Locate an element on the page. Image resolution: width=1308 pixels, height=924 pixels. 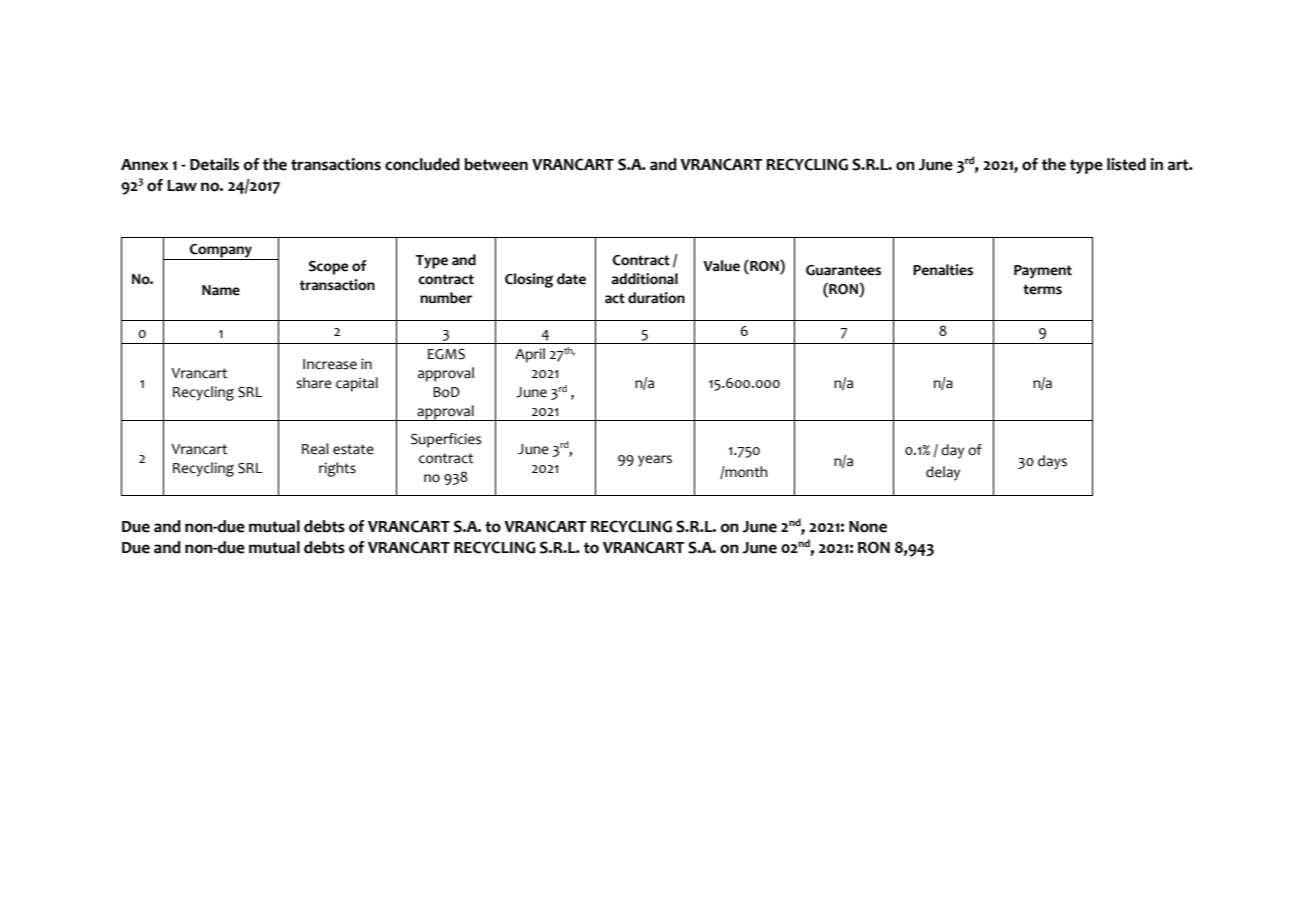
delay is located at coordinates (943, 473).
